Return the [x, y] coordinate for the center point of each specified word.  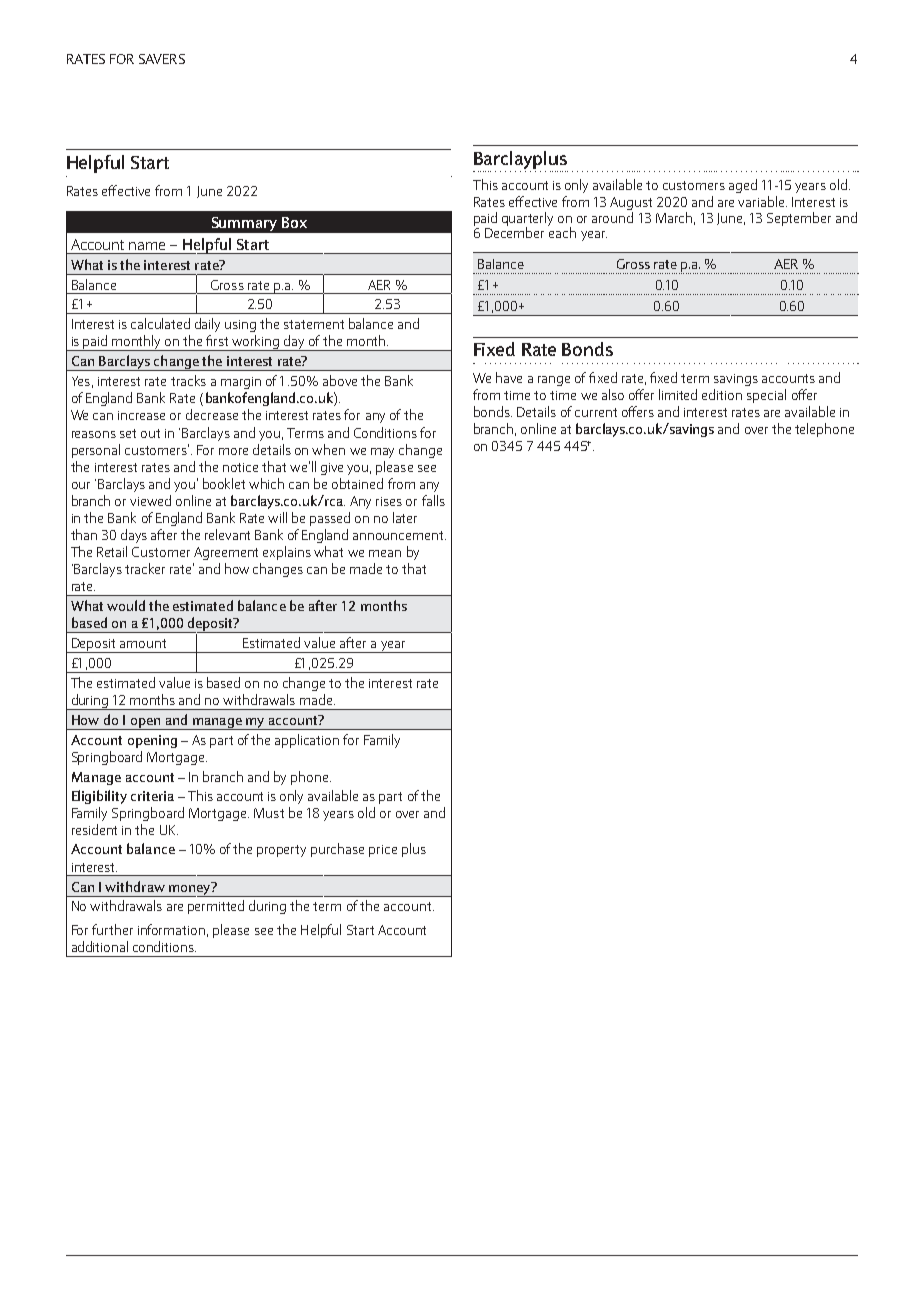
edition [722, 394]
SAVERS [162, 59]
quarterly [527, 220]
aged [743, 186]
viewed [150, 500]
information [171, 929]
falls [433, 500]
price [383, 851]
